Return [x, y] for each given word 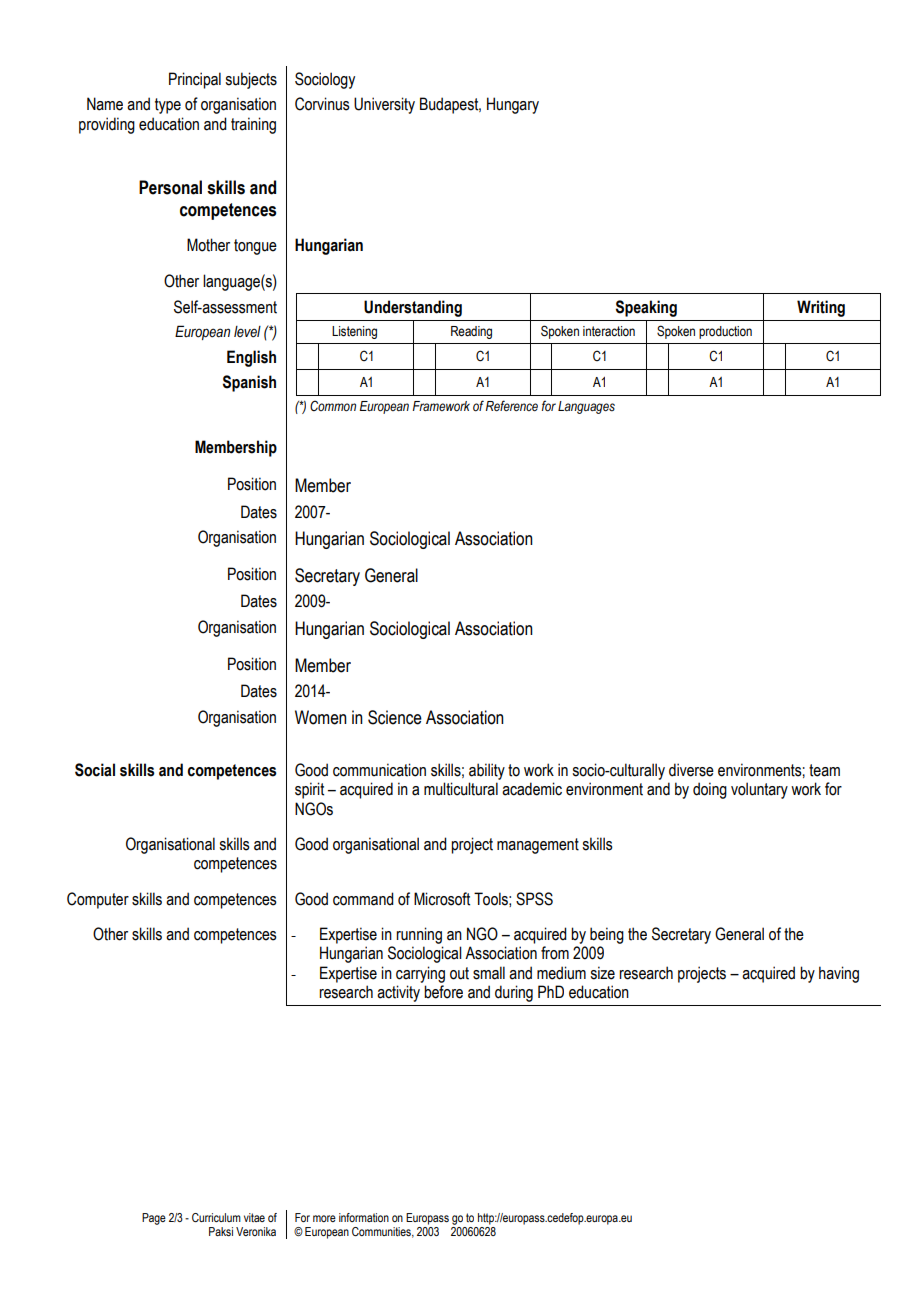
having [839, 974]
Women [321, 717]
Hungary [513, 105]
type [168, 106]
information [364, 1217]
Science [395, 717]
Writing [821, 308]
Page [154, 1219]
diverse [691, 770]
